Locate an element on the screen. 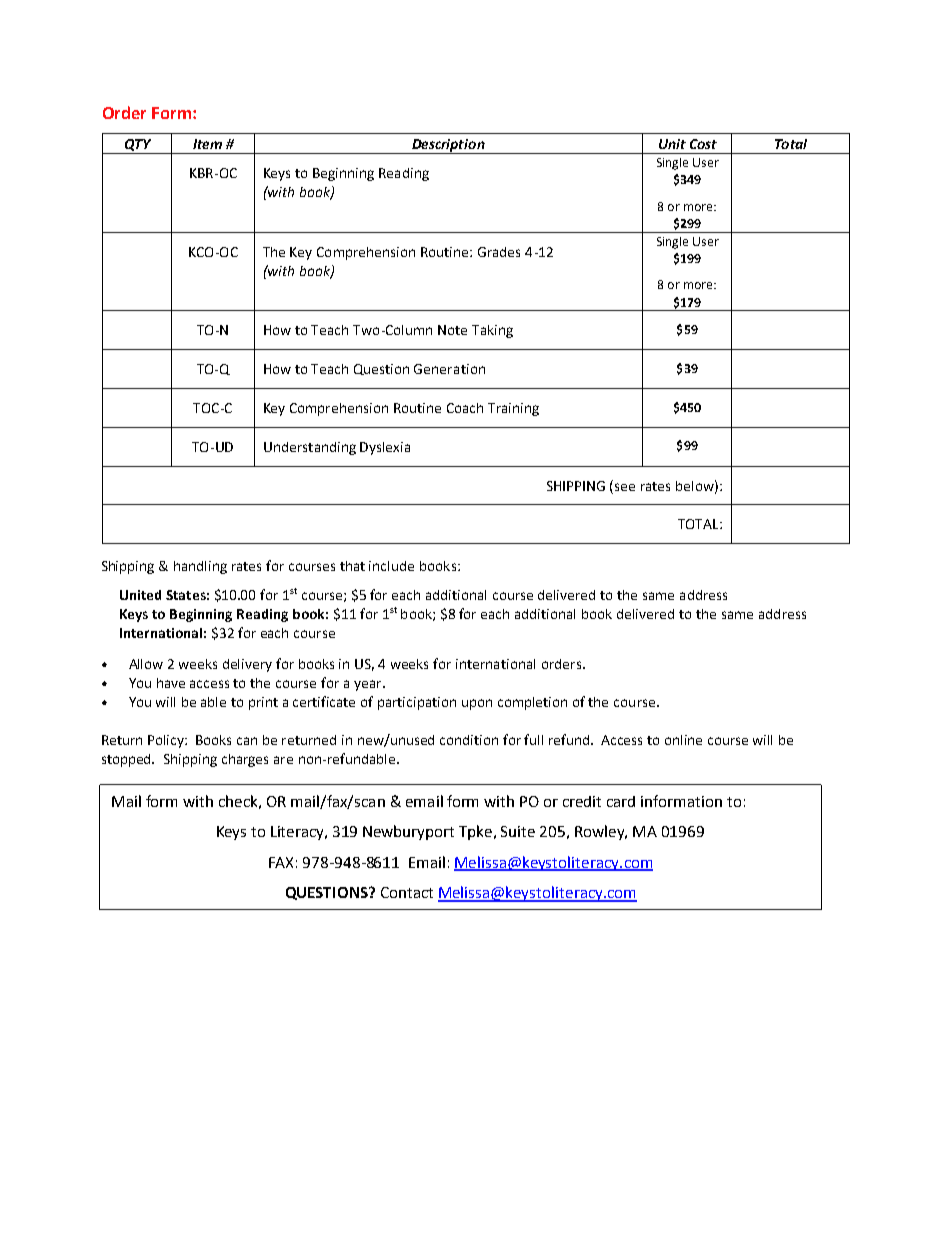 The height and width of the screenshot is (1233, 952). completion is located at coordinates (532, 703).
